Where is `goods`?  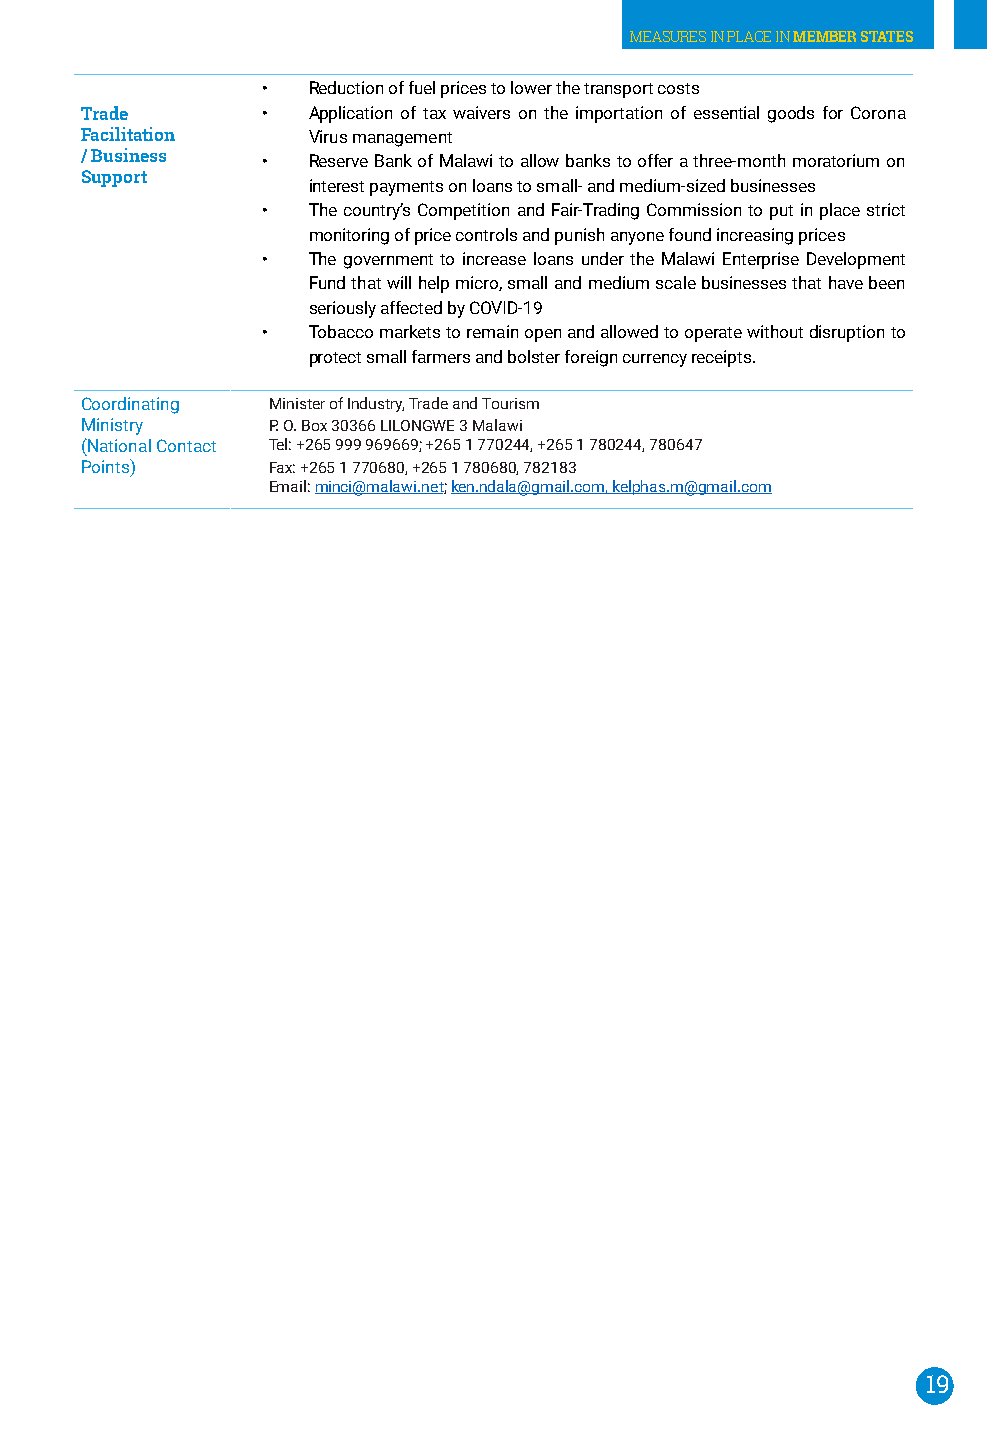 goods is located at coordinates (791, 114).
